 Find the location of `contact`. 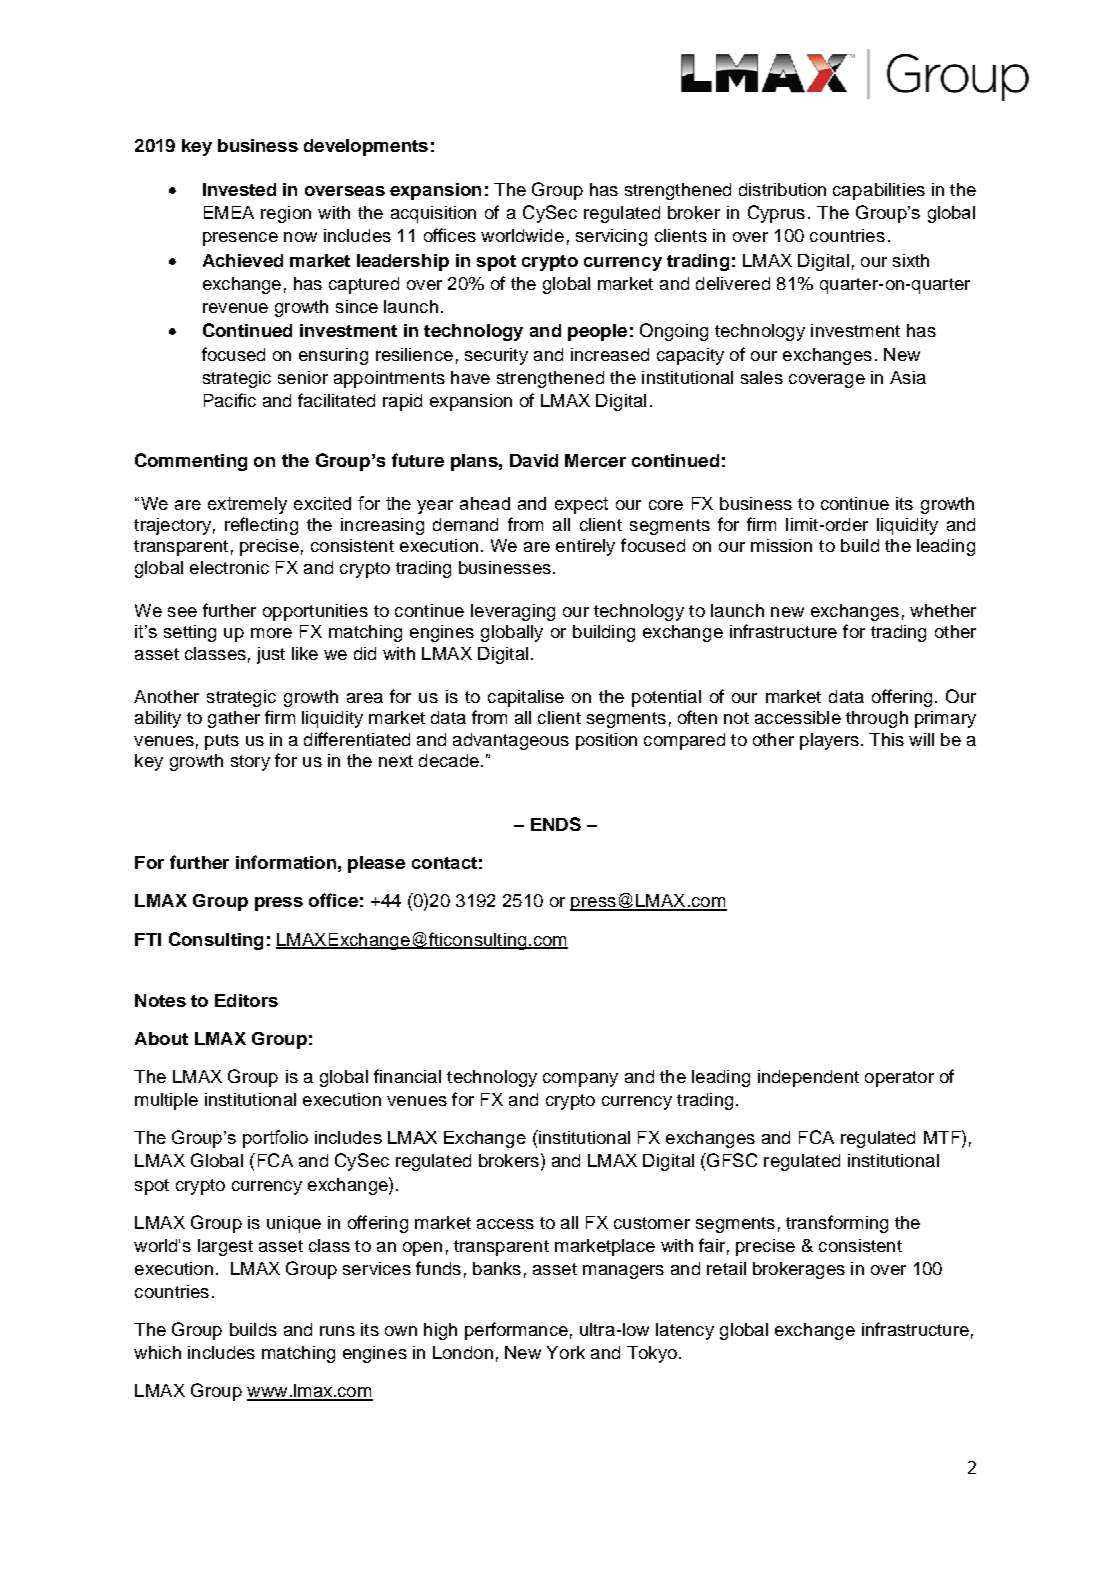

contact is located at coordinates (444, 863).
